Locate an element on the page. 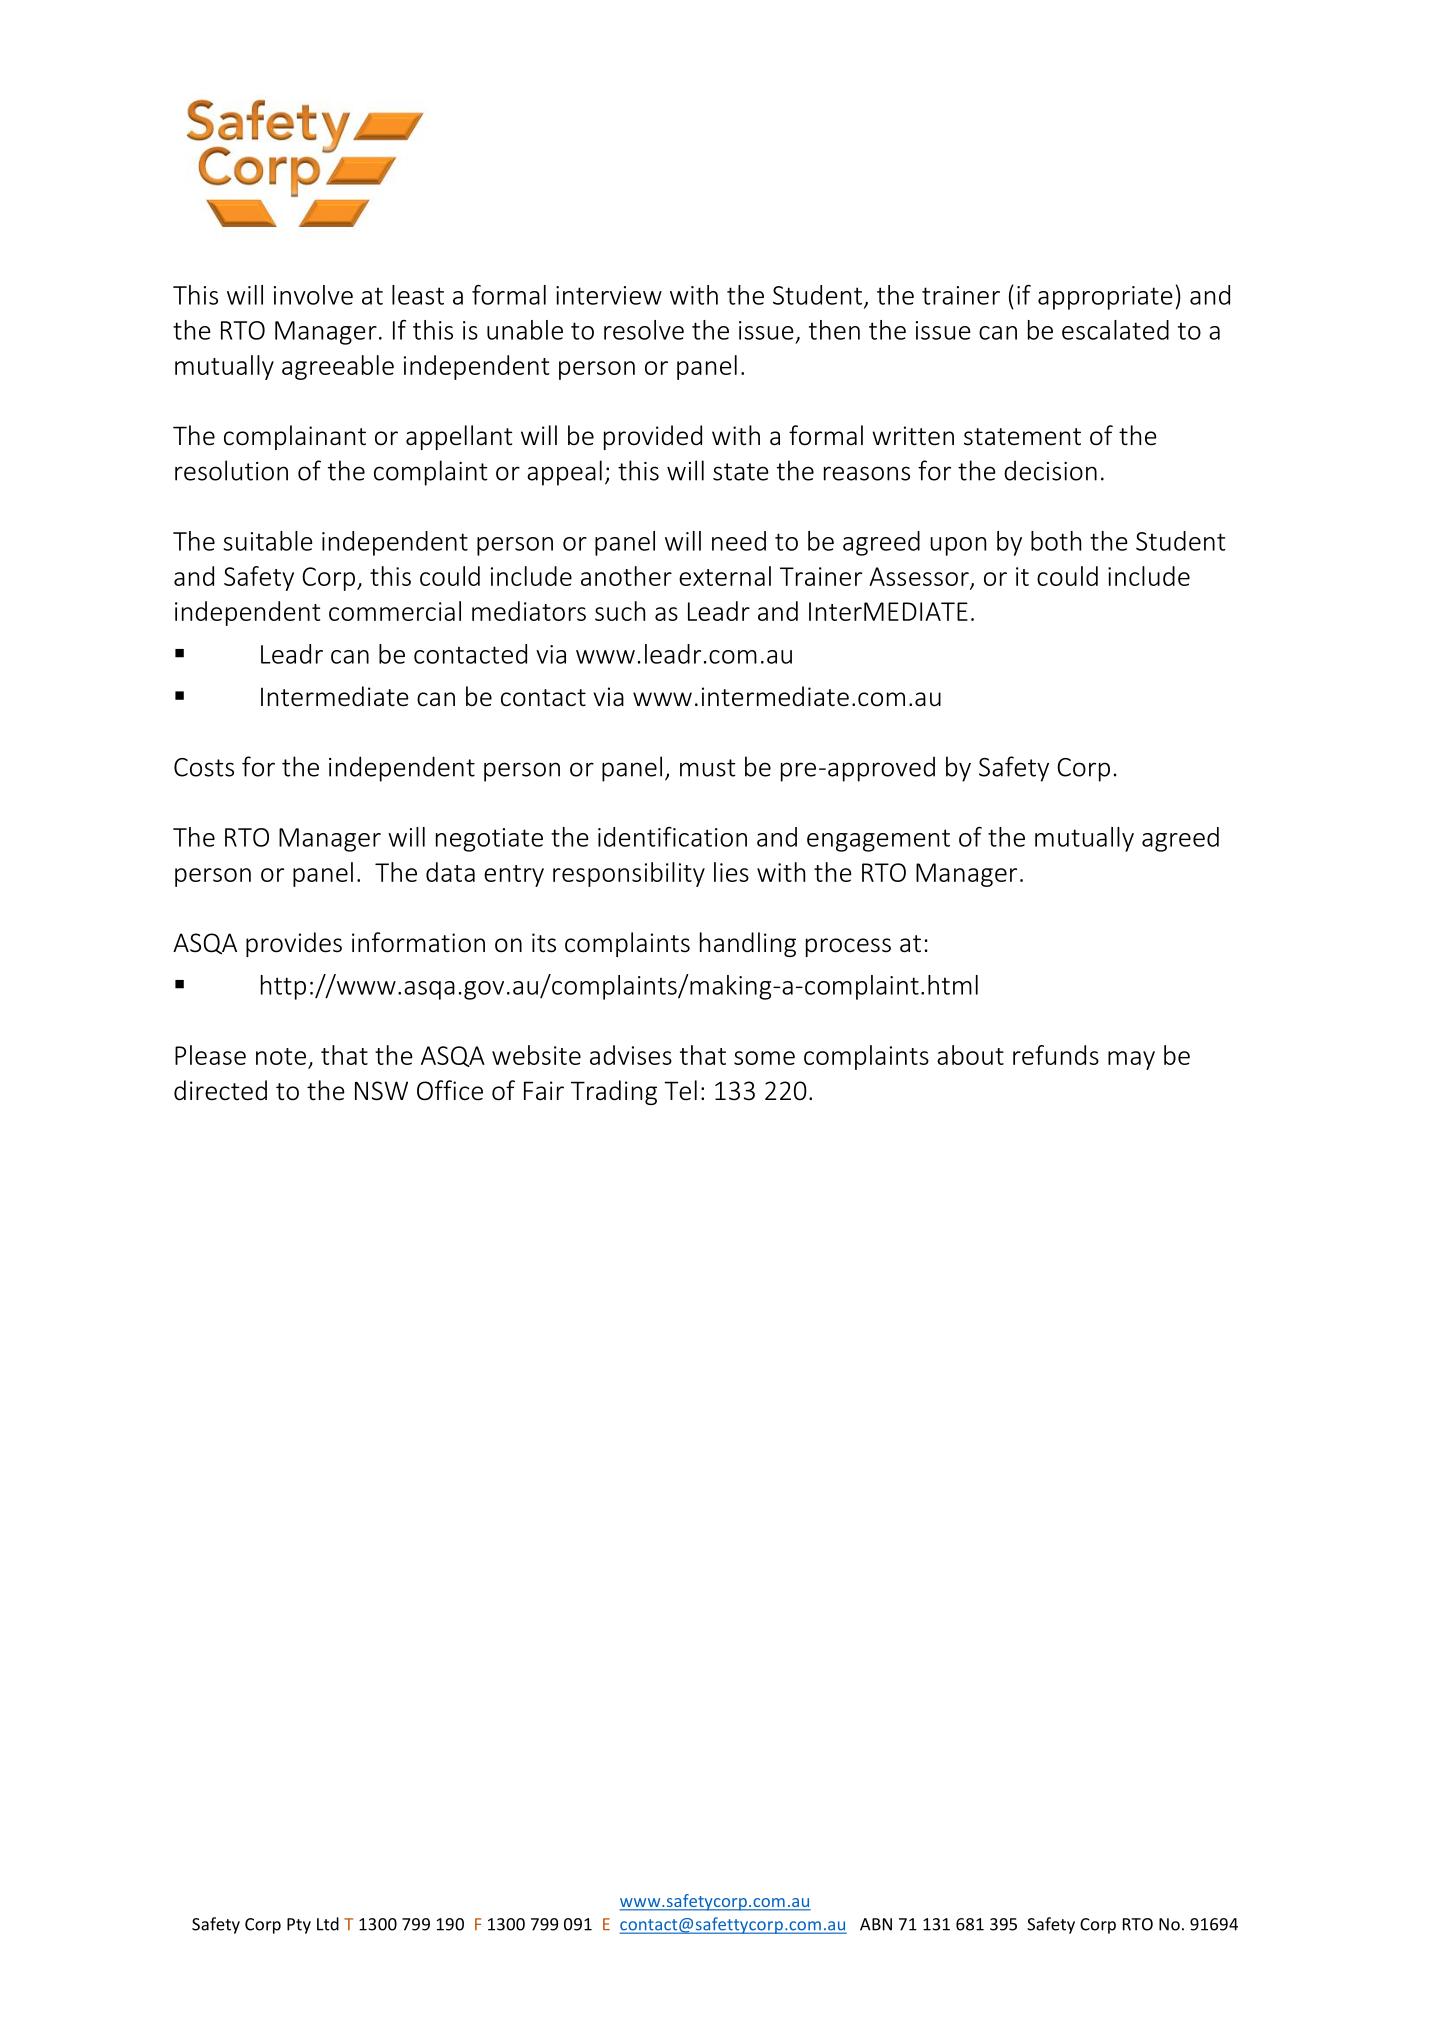 Image resolution: width=1430 pixels, height=2022 pixels. engagement is located at coordinates (878, 840).
